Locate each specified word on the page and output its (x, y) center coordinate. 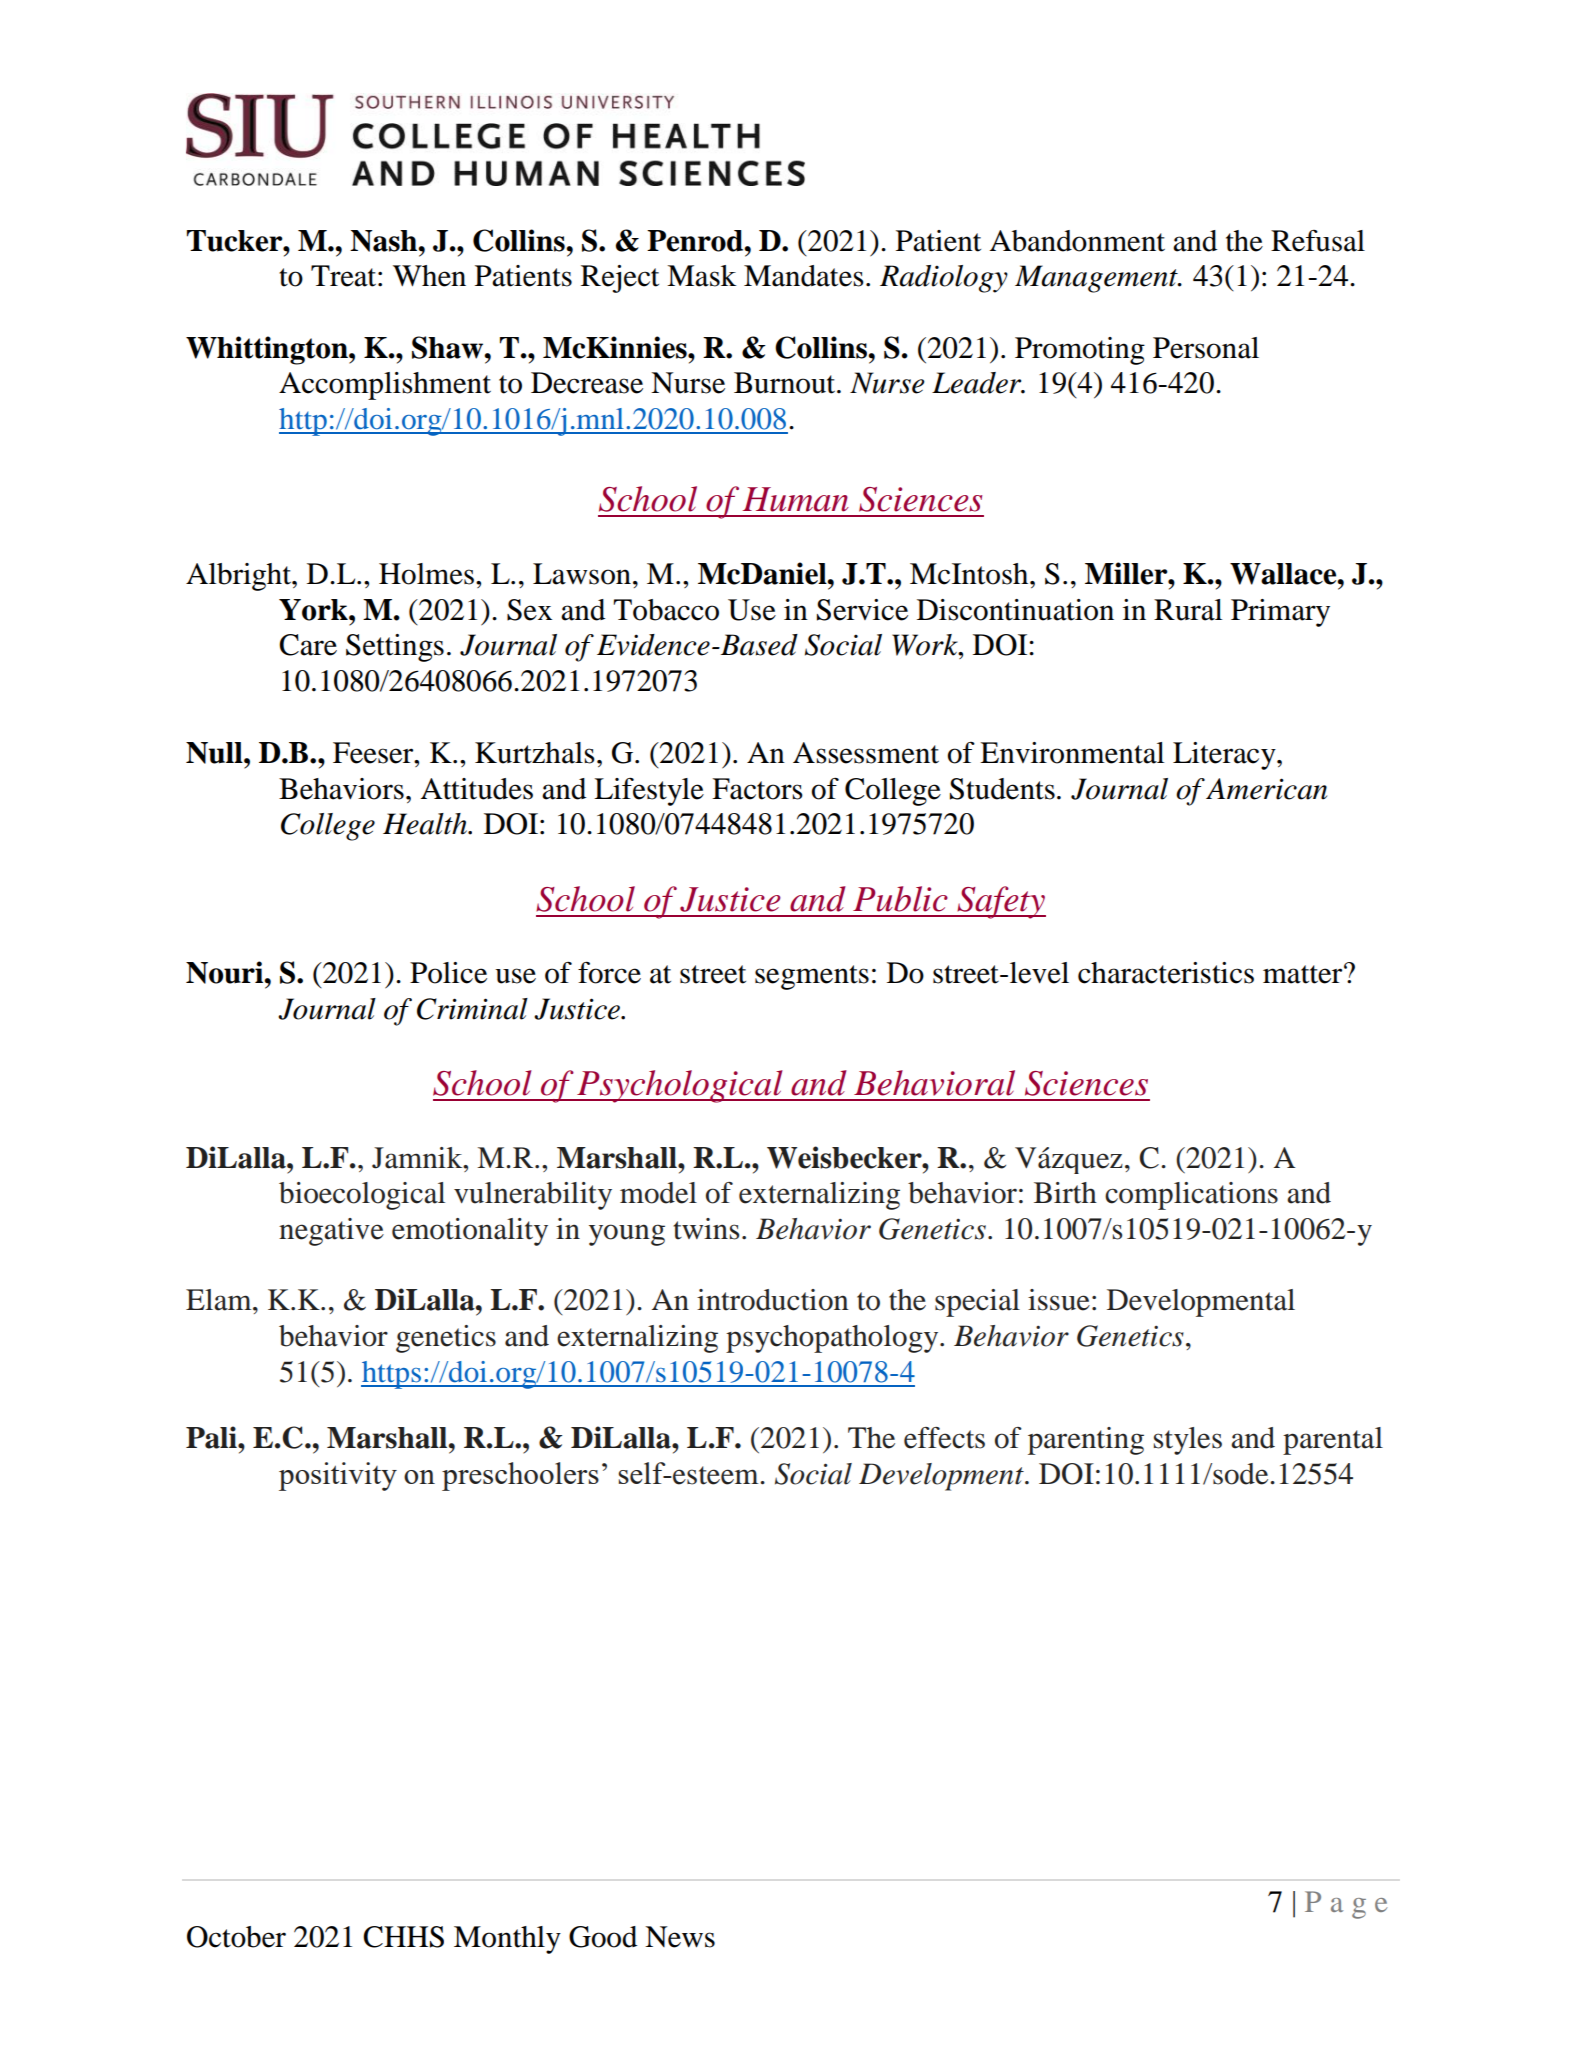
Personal (1206, 348)
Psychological (680, 1086)
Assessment (866, 753)
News (680, 1937)
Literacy (1225, 756)
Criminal (472, 1009)
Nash (384, 241)
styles (1188, 1441)
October (236, 1937)
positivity (338, 1476)
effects (944, 1438)
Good (603, 1937)
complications (1191, 1196)
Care (308, 645)
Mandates (804, 276)
